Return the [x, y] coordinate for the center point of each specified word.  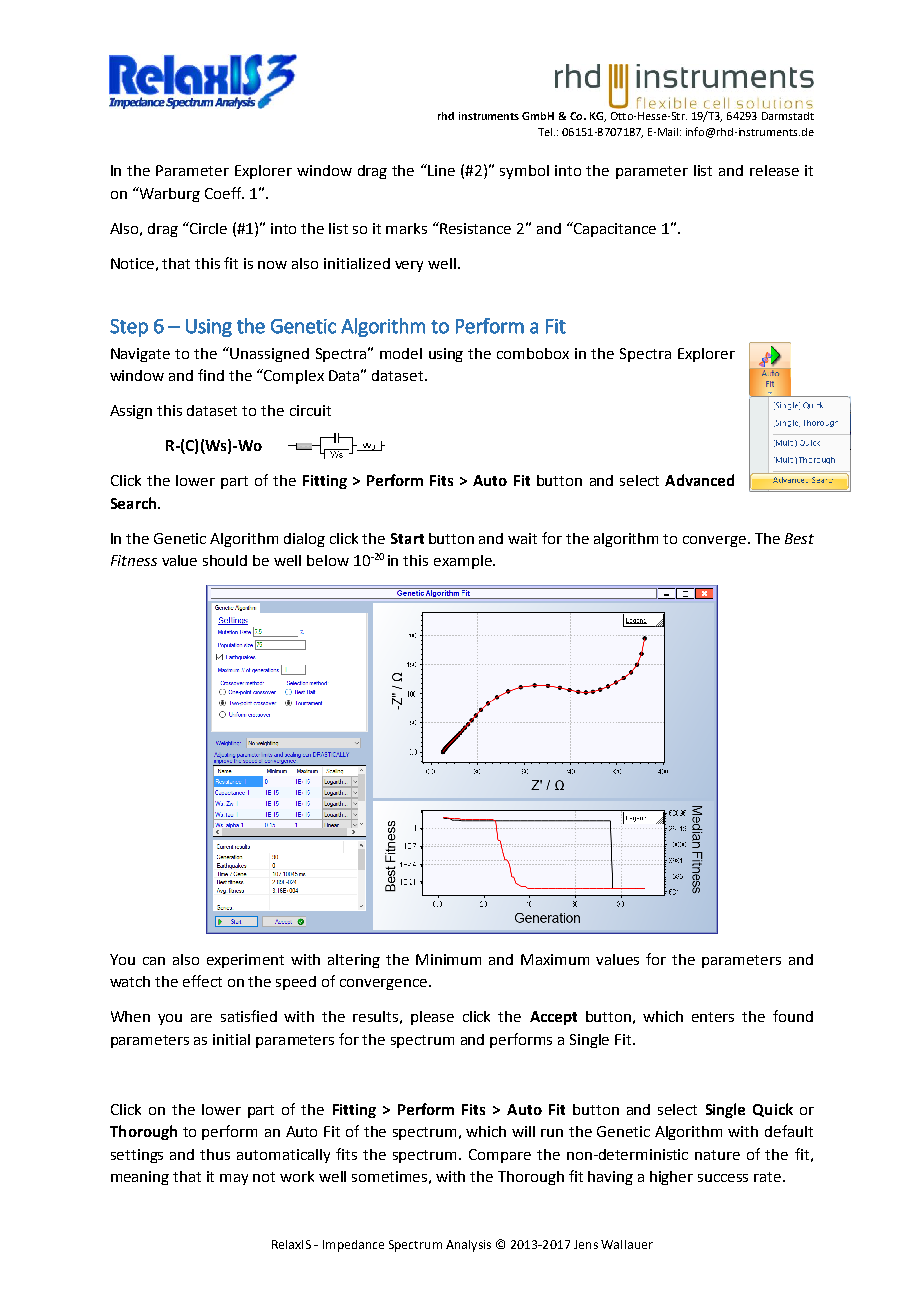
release [774, 170]
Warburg [168, 194]
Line [441, 170]
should [225, 560]
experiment [245, 961]
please [432, 1018]
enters [713, 1017]
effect [202, 981]
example [464, 562]
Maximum [555, 959]
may [234, 1179]
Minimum [448, 959]
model [401, 353]
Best [799, 538]
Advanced [699, 480]
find [211, 375]
